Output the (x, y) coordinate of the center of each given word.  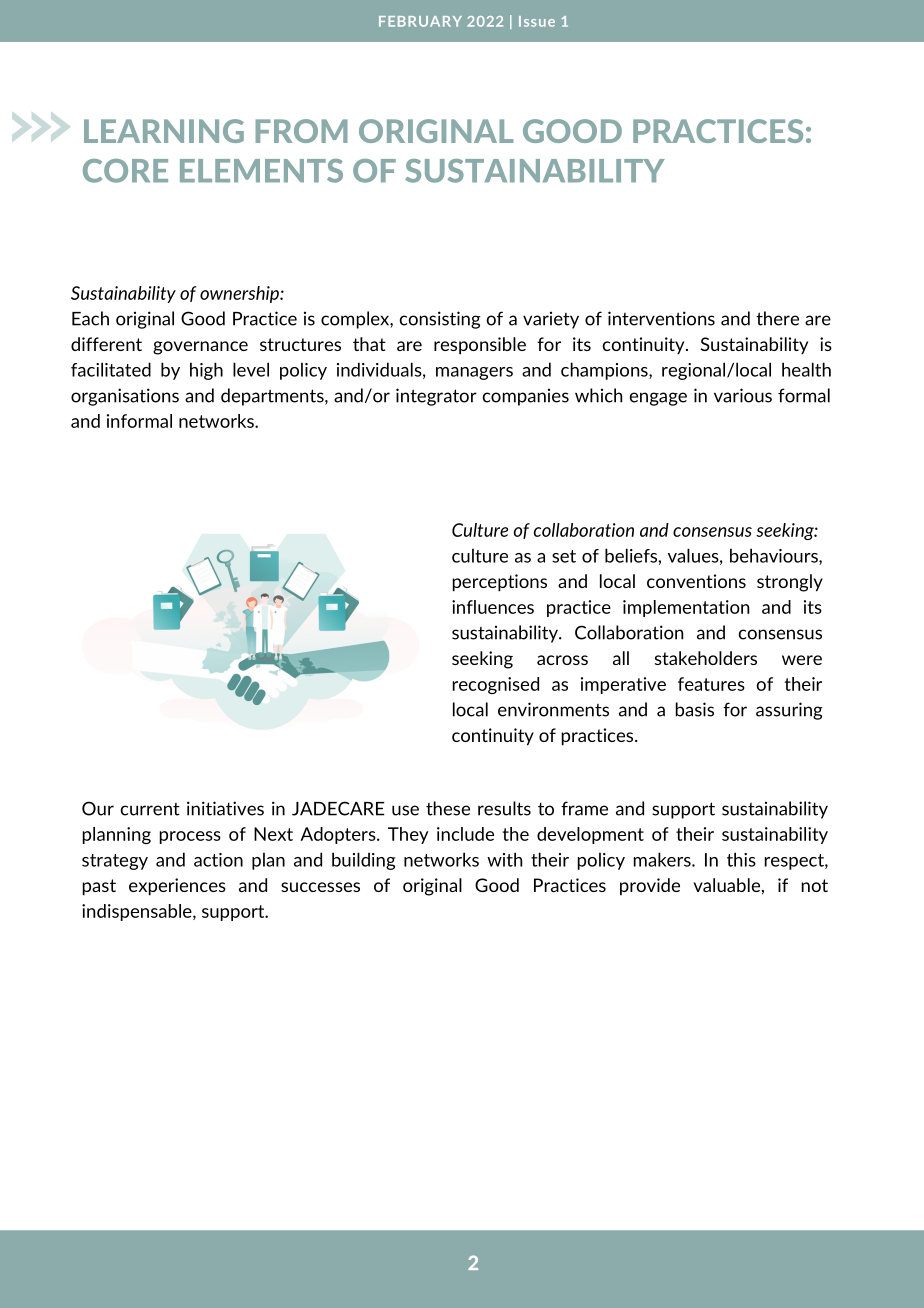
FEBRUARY (420, 21)
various (743, 395)
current (150, 809)
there (777, 318)
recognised (496, 685)
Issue (537, 21)
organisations (125, 397)
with (504, 859)
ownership (240, 294)
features (711, 684)
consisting (440, 320)
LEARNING (164, 131)
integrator (436, 397)
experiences (177, 887)
